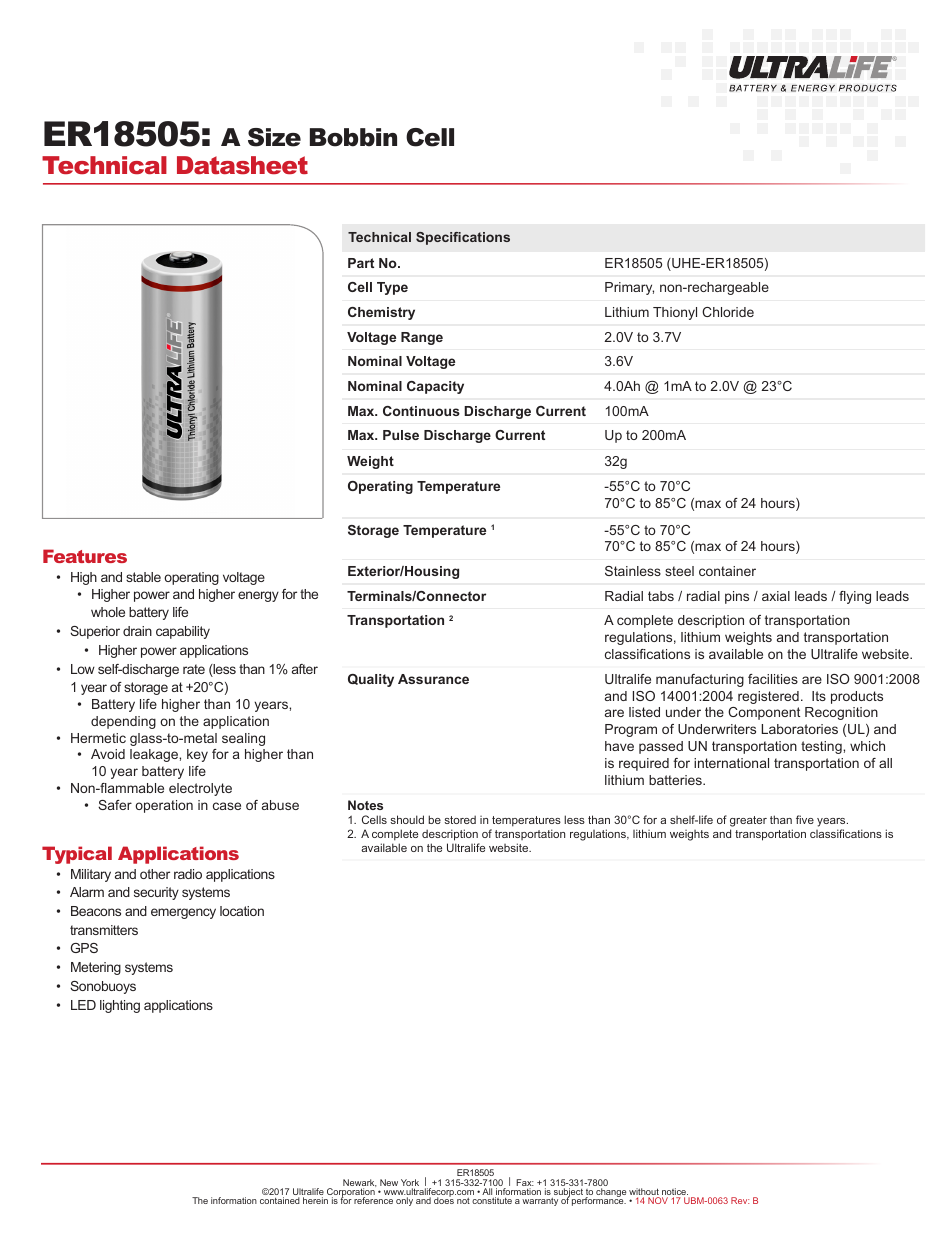 This screenshot has width=952, height=1233. Describe the element at coordinates (773, 679) in the screenshot. I see `facilities` at that location.
